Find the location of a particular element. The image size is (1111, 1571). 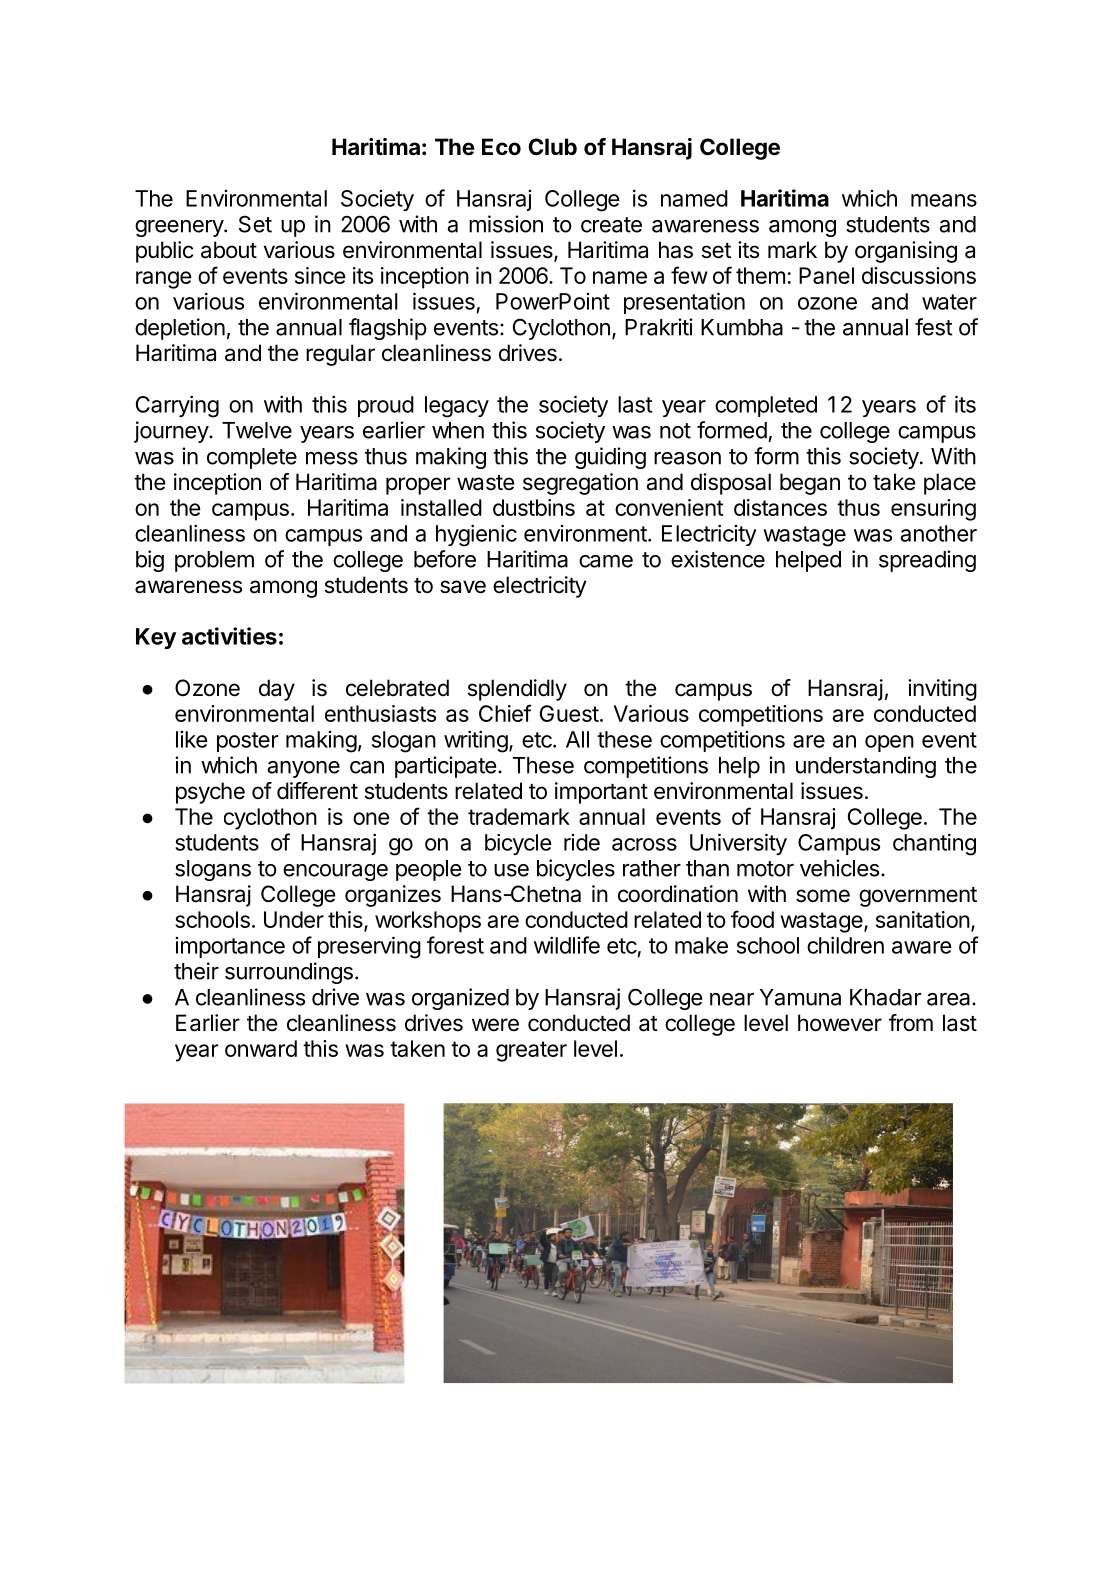

Club is located at coordinates (553, 146).
